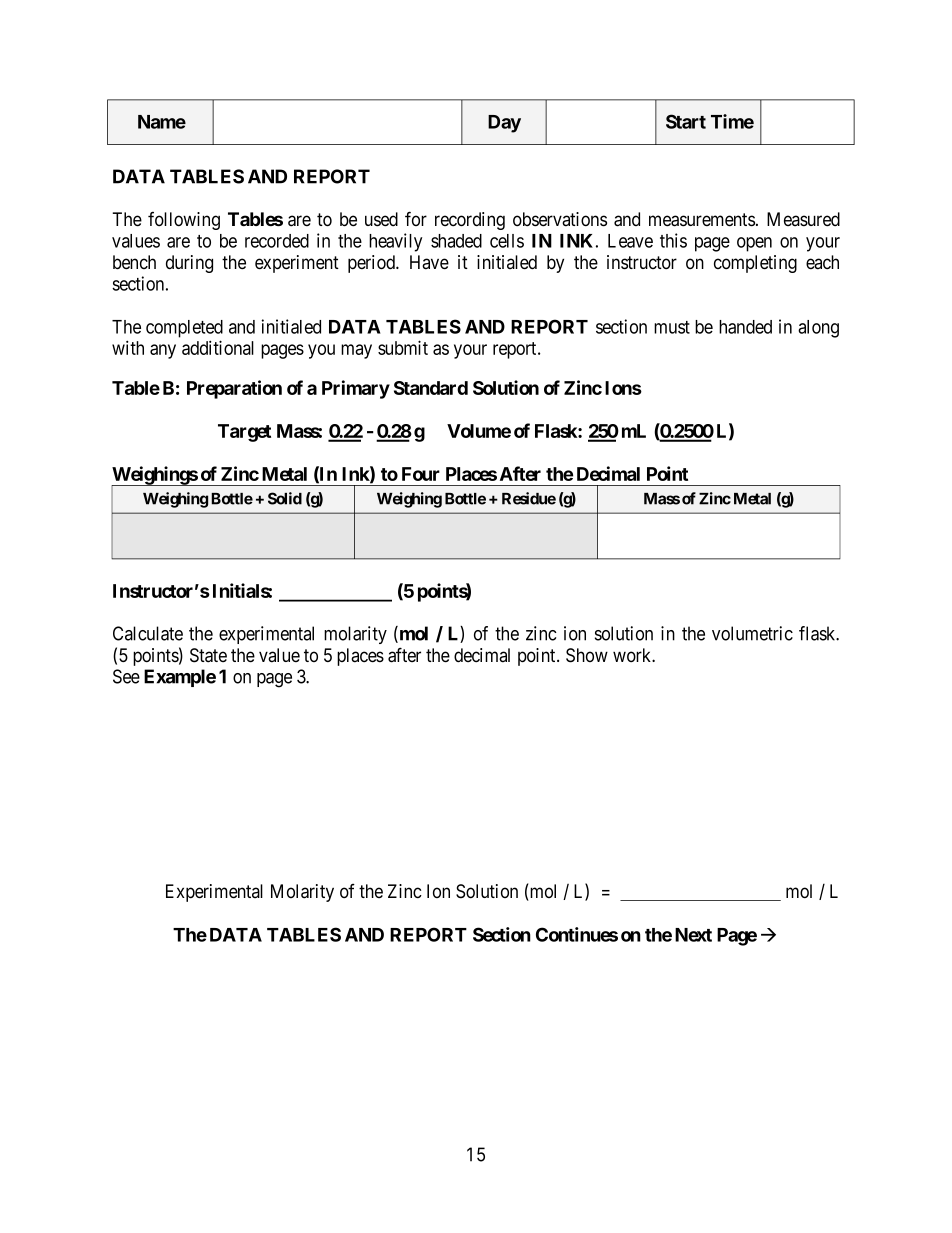 This screenshot has width=952, height=1233. Describe the element at coordinates (285, 498) in the screenshot. I see `Solid` at that location.
